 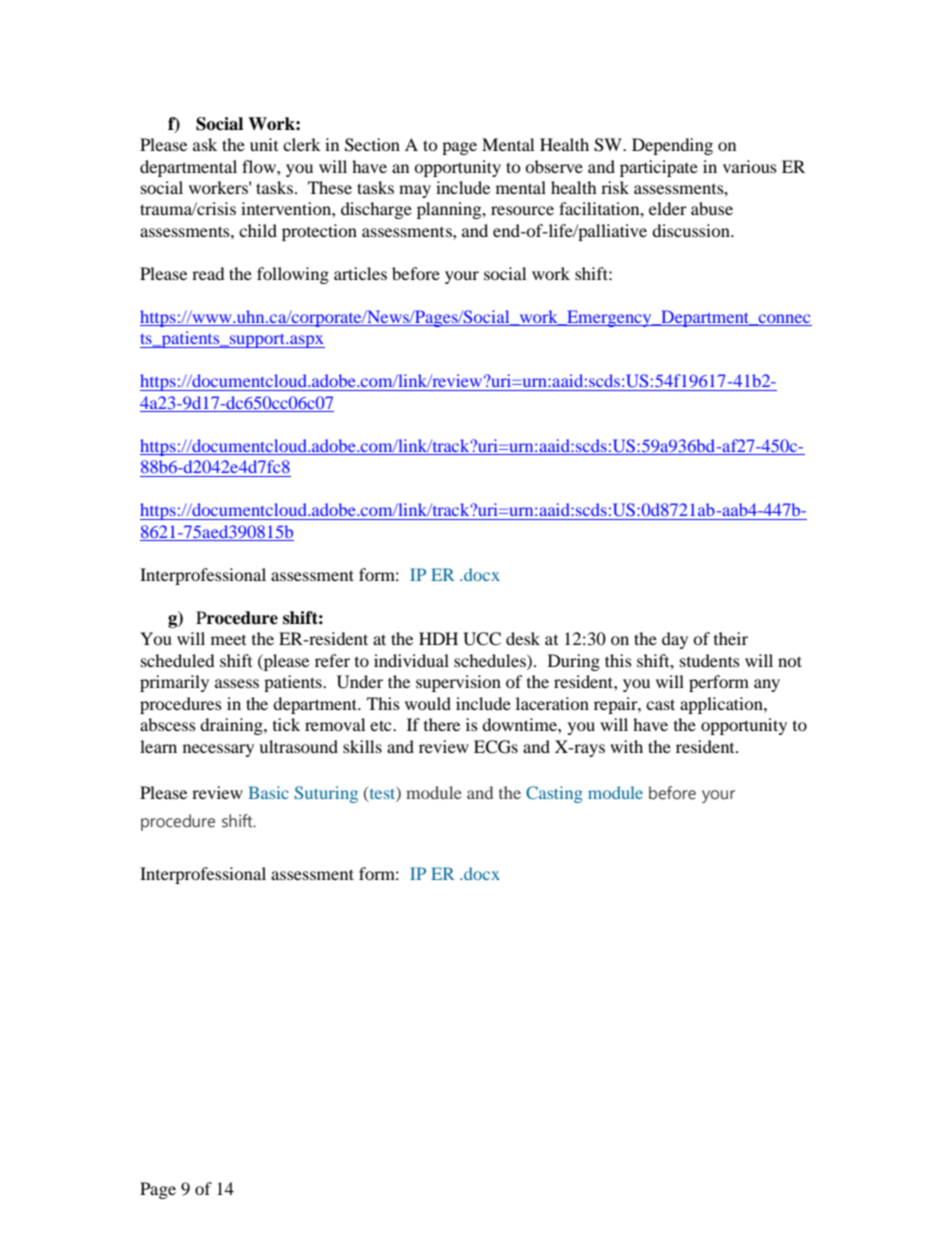 What do you see at coordinates (360, 273) in the screenshot?
I see `articles` at bounding box center [360, 273].
